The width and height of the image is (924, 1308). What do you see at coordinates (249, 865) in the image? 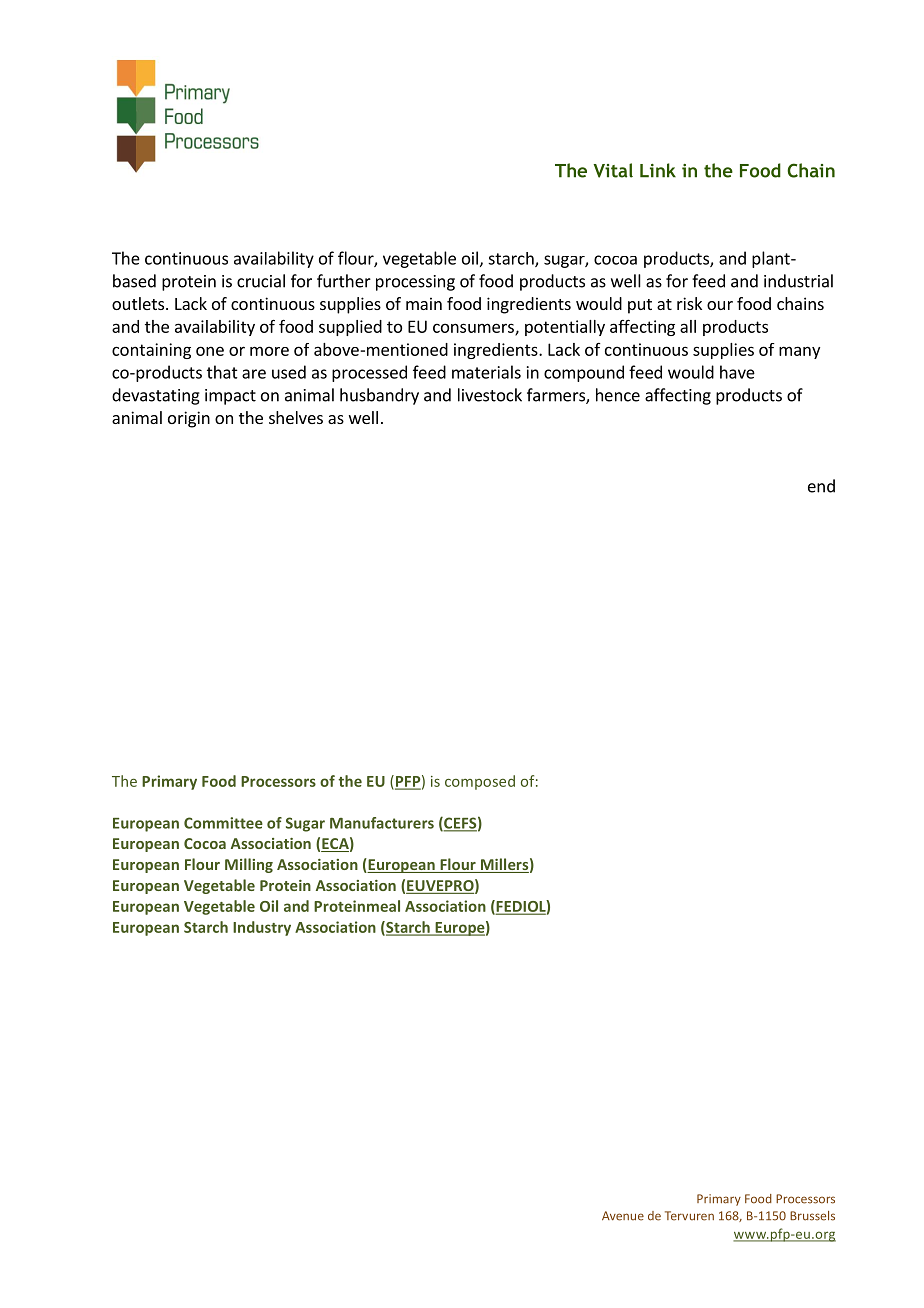
I see `Milling` at bounding box center [249, 865].
